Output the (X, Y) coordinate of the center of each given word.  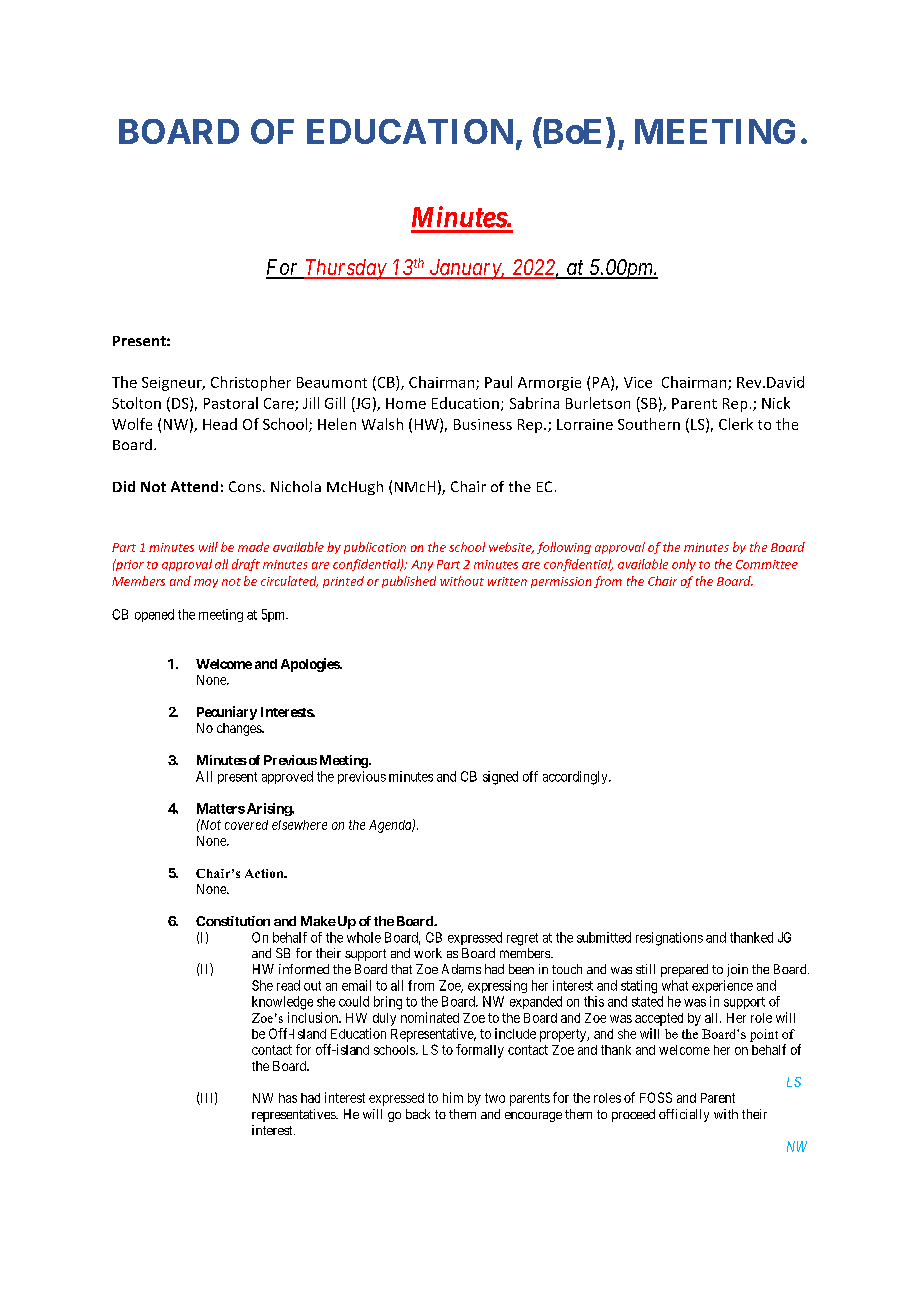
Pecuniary (227, 713)
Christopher (251, 383)
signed (500, 778)
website (511, 548)
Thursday (345, 269)
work (428, 953)
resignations (669, 939)
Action (265, 873)
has (288, 1098)
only (684, 565)
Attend (194, 486)
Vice (638, 382)
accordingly (576, 778)
